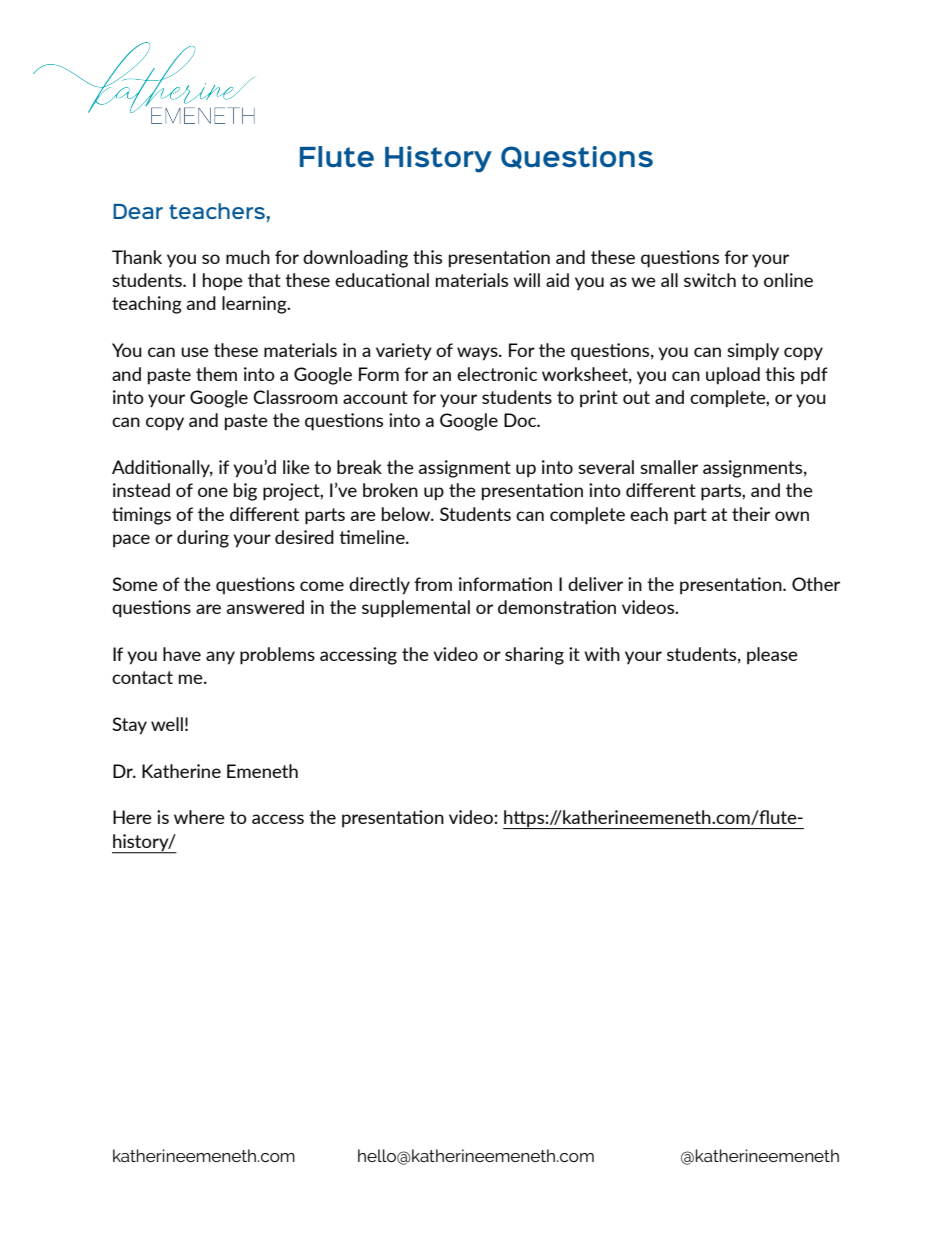 The width and height of the page is (952, 1233). I want to click on Dear, so click(138, 211).
